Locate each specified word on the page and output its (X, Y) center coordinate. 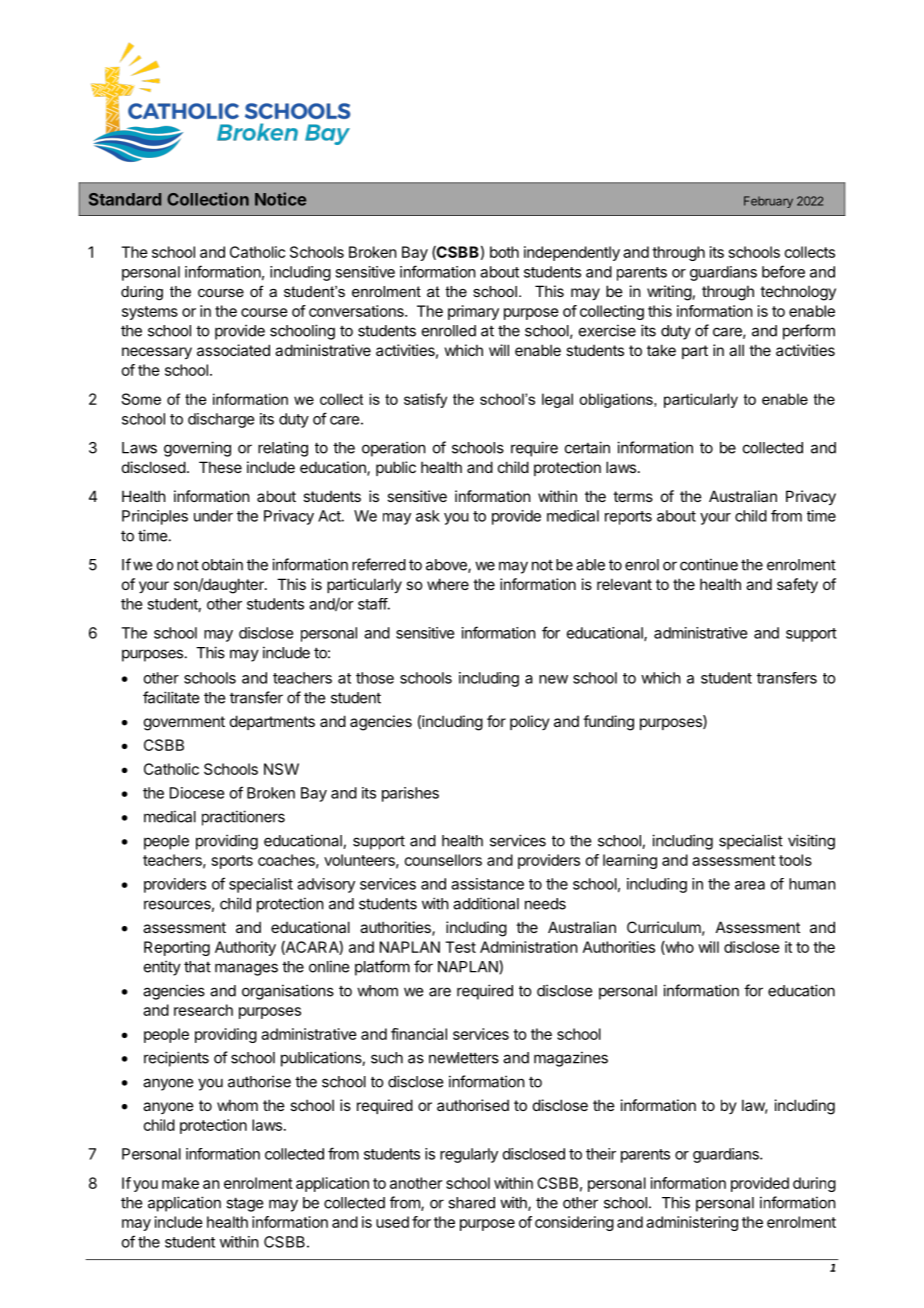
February (768, 202)
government (184, 723)
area (750, 885)
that (197, 967)
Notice (280, 199)
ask (428, 516)
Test (460, 947)
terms (633, 496)
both (504, 252)
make (180, 1183)
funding (608, 723)
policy (530, 722)
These (220, 467)
